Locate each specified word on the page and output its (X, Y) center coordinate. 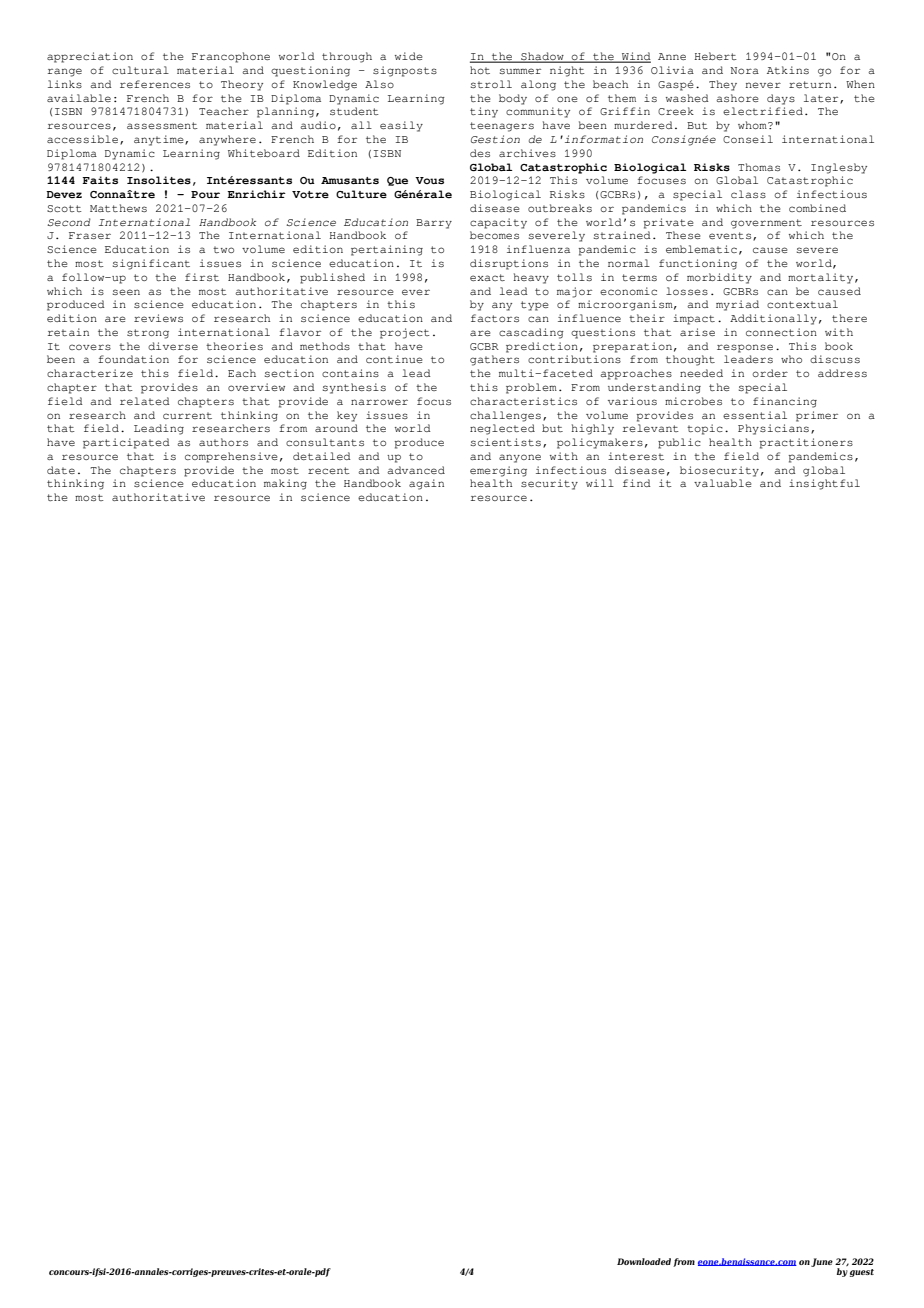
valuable (723, 483)
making (285, 484)
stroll (491, 84)
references (155, 84)
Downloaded (644, 1261)
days (781, 99)
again (426, 484)
